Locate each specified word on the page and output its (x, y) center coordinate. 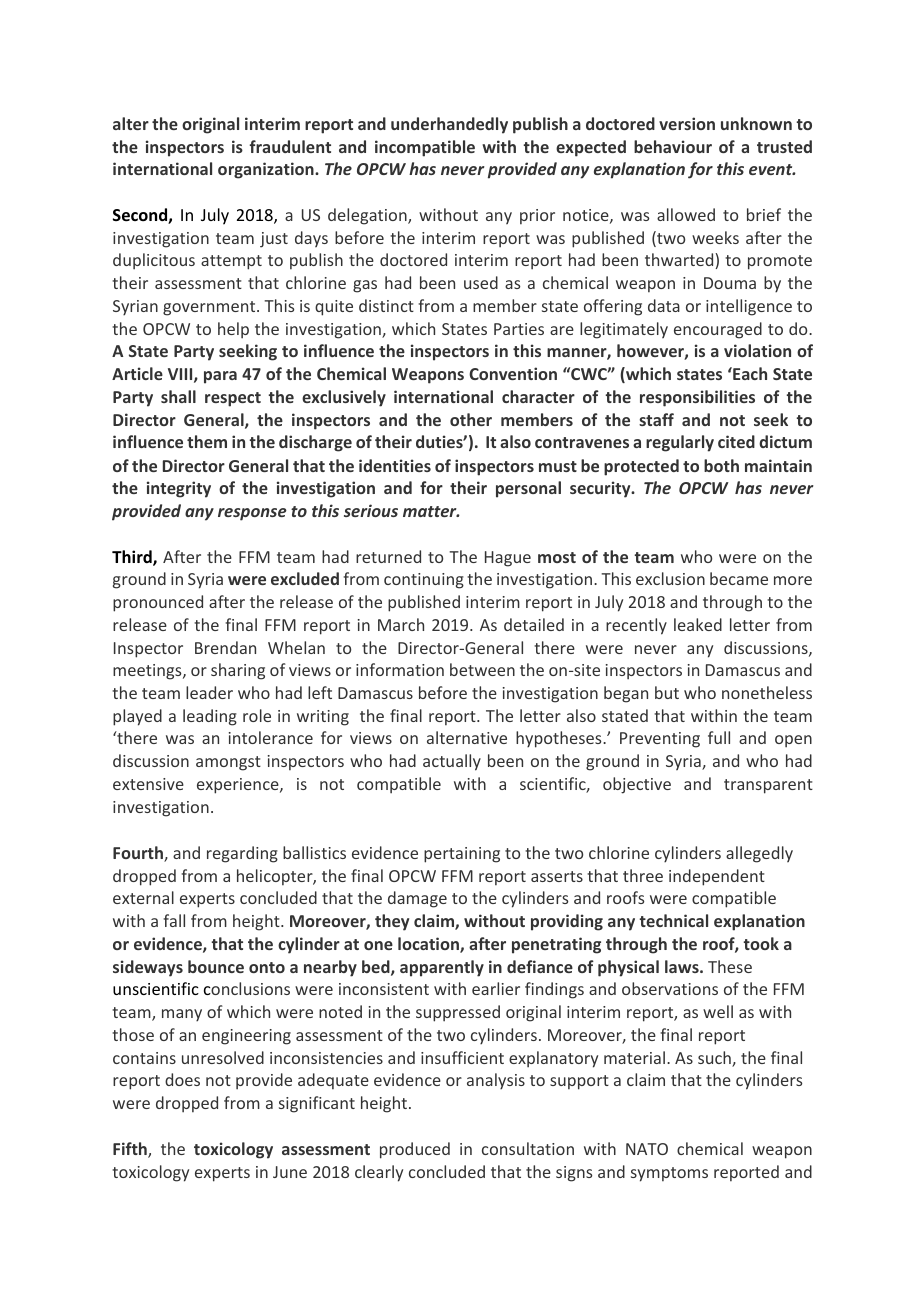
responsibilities (697, 398)
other (471, 419)
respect (233, 399)
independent (717, 877)
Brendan (225, 647)
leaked (698, 624)
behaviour (673, 146)
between (482, 669)
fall (174, 920)
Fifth (131, 1150)
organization (267, 170)
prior (537, 216)
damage (417, 899)
